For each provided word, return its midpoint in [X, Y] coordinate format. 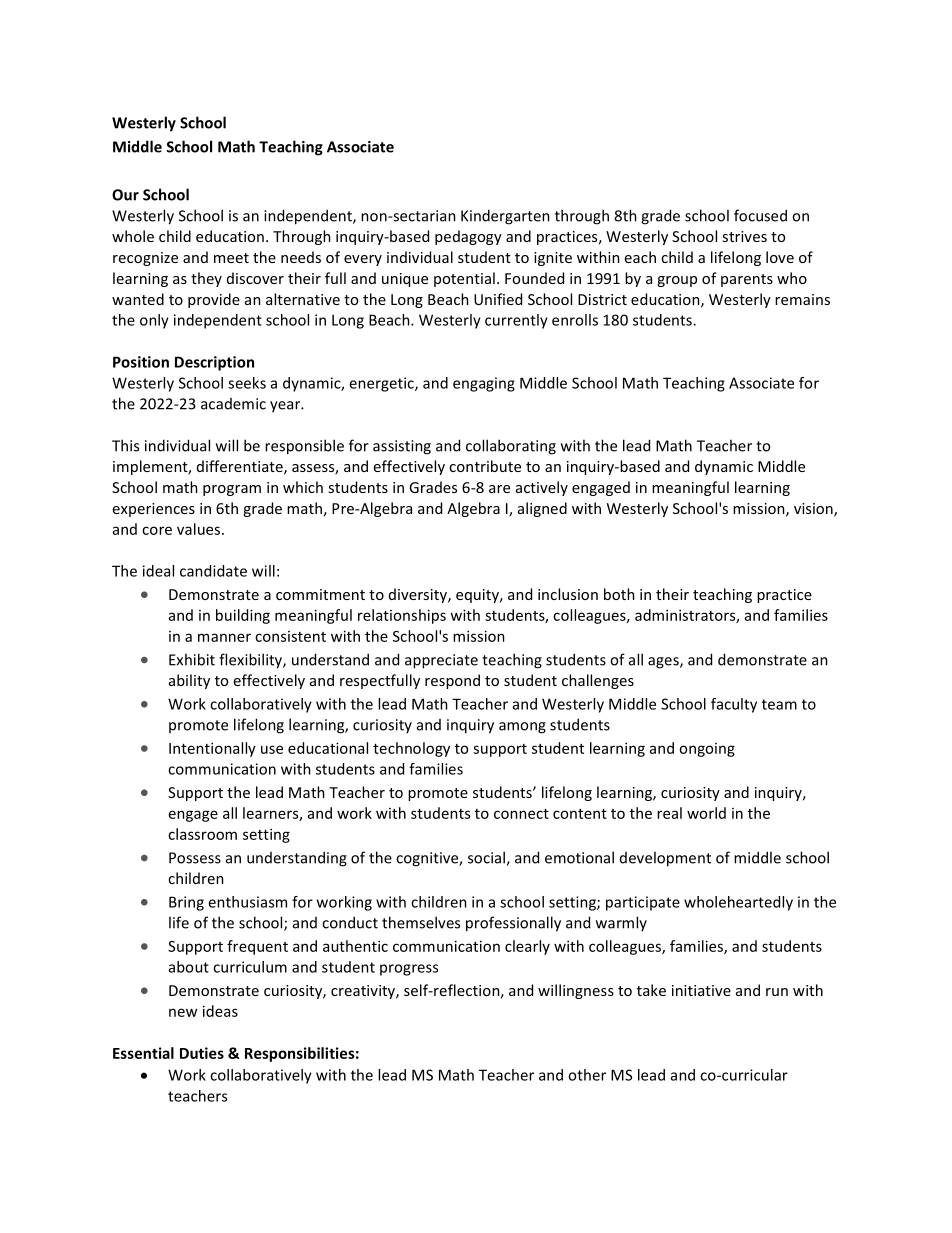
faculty [734, 705]
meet [231, 258]
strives [744, 236]
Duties [202, 1053]
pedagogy [468, 237]
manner [224, 637]
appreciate [441, 661]
